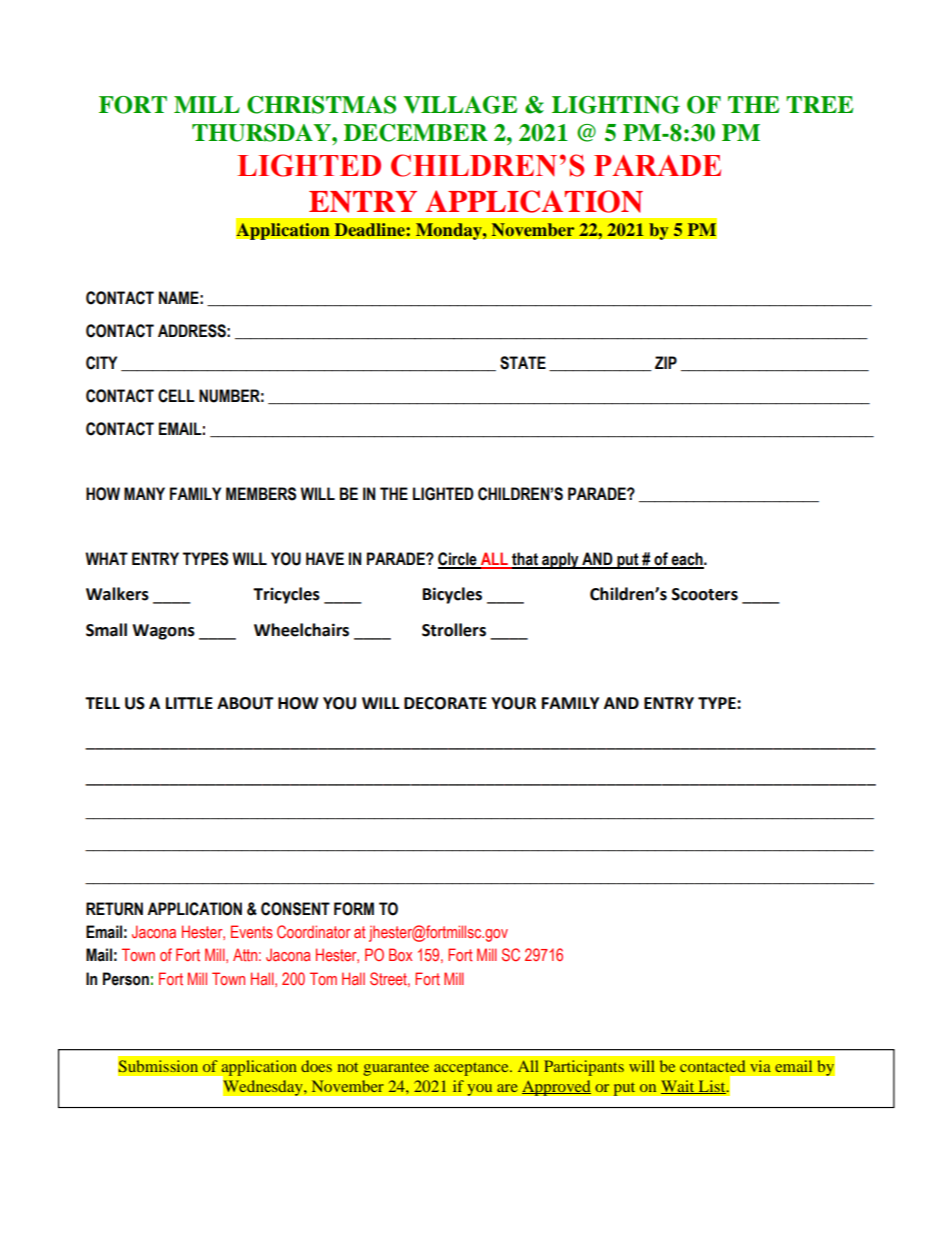 This screenshot has height=1233, width=952. I want to click on STATE, so click(523, 363).
